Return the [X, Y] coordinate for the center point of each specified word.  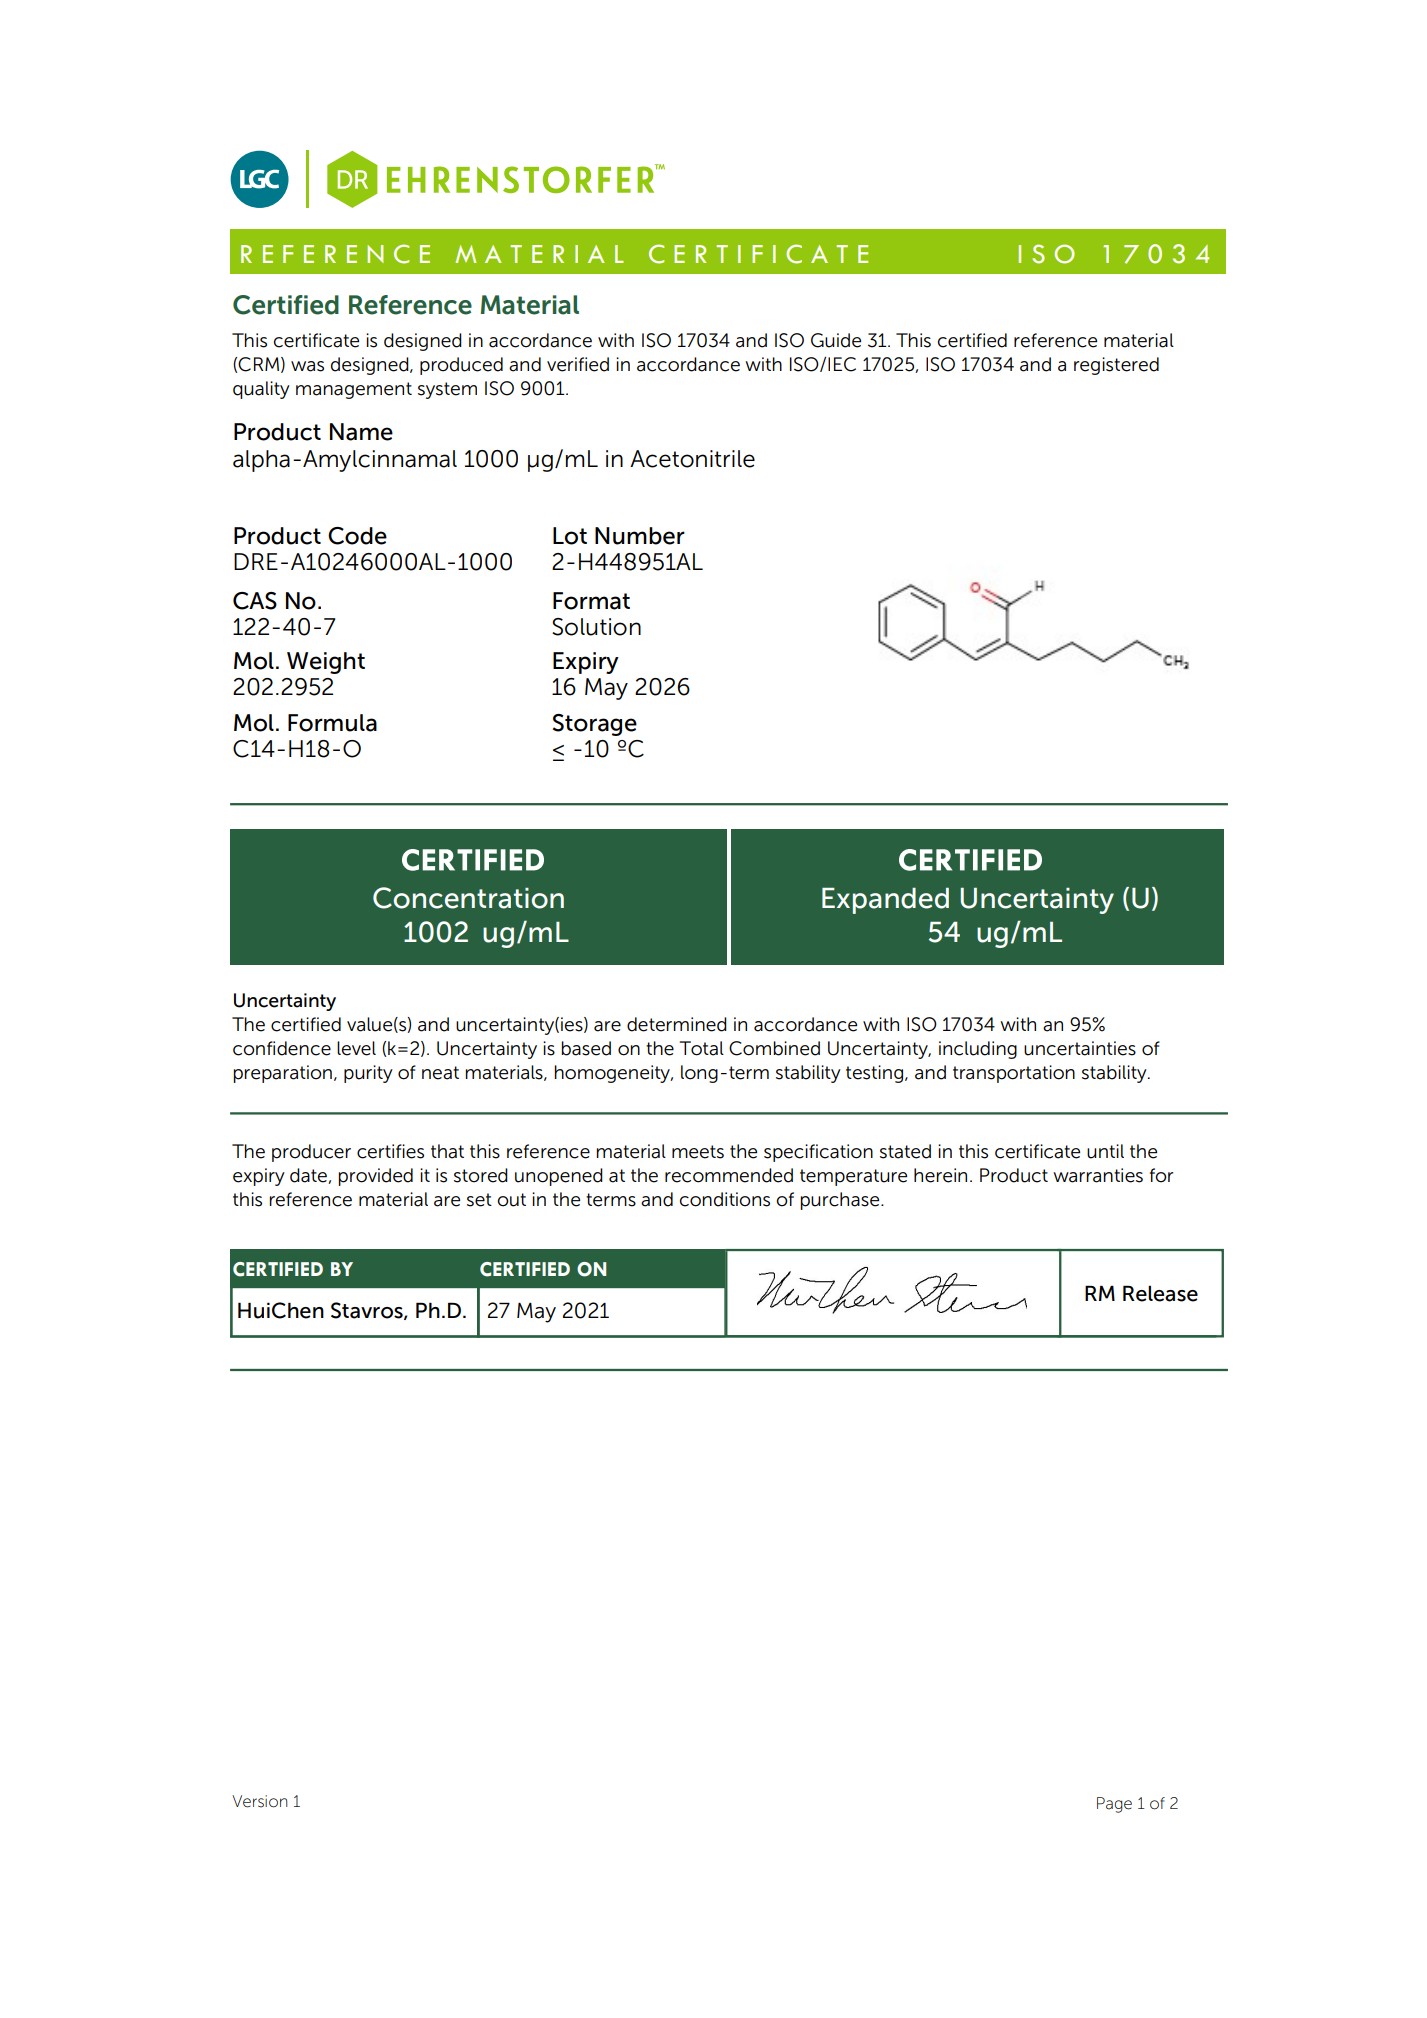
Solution [596, 627]
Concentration [468, 898]
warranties [1098, 1175]
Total [702, 1048]
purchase [841, 1201]
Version [260, 1801]
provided [375, 1177]
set [479, 1200]
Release [1160, 1293]
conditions [725, 1199]
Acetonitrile [692, 459]
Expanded [885, 901]
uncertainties [1080, 1048]
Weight [326, 663]
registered [1116, 366]
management [354, 390]
